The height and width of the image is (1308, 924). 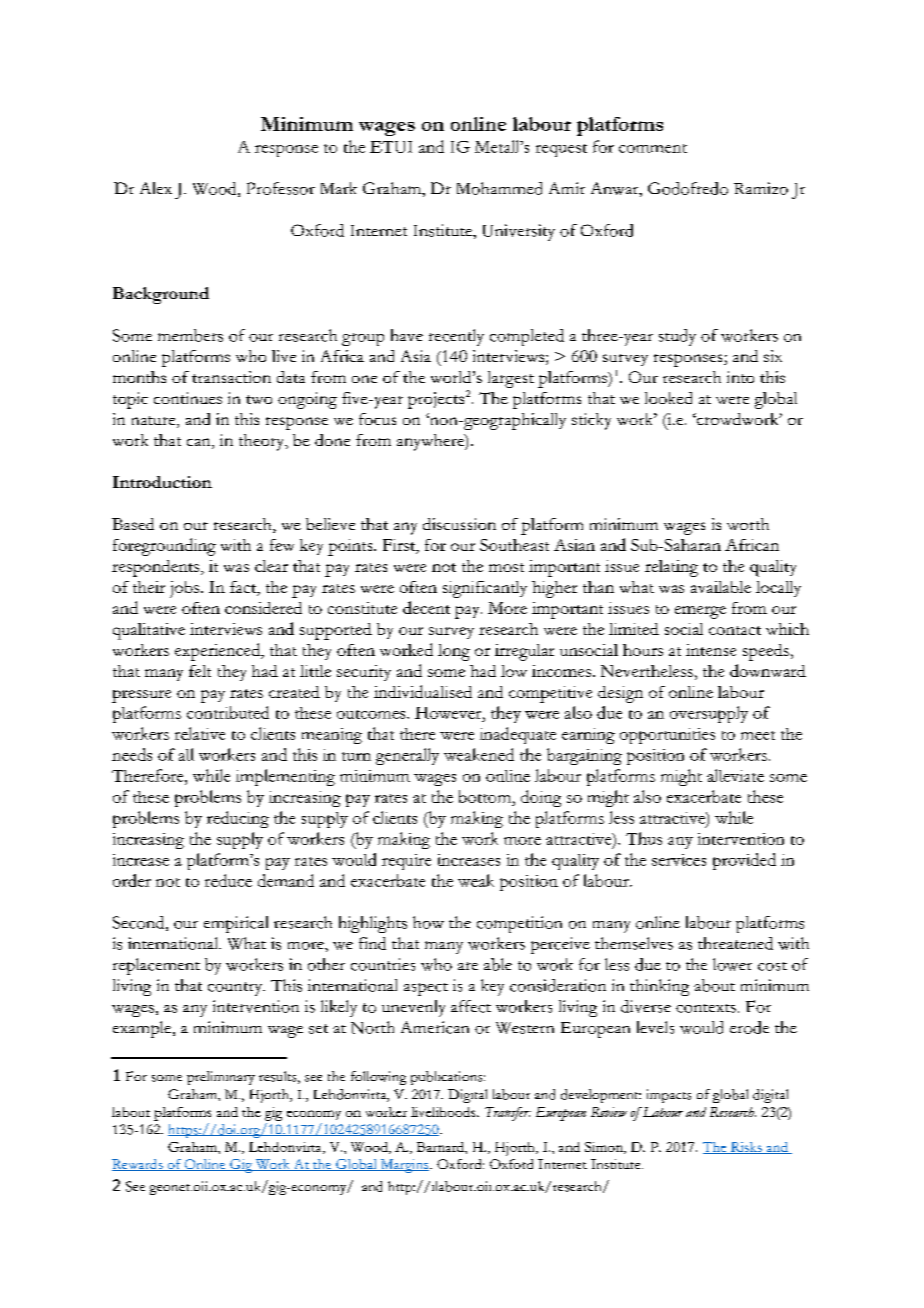 I want to click on transaction, so click(x=231, y=377).
